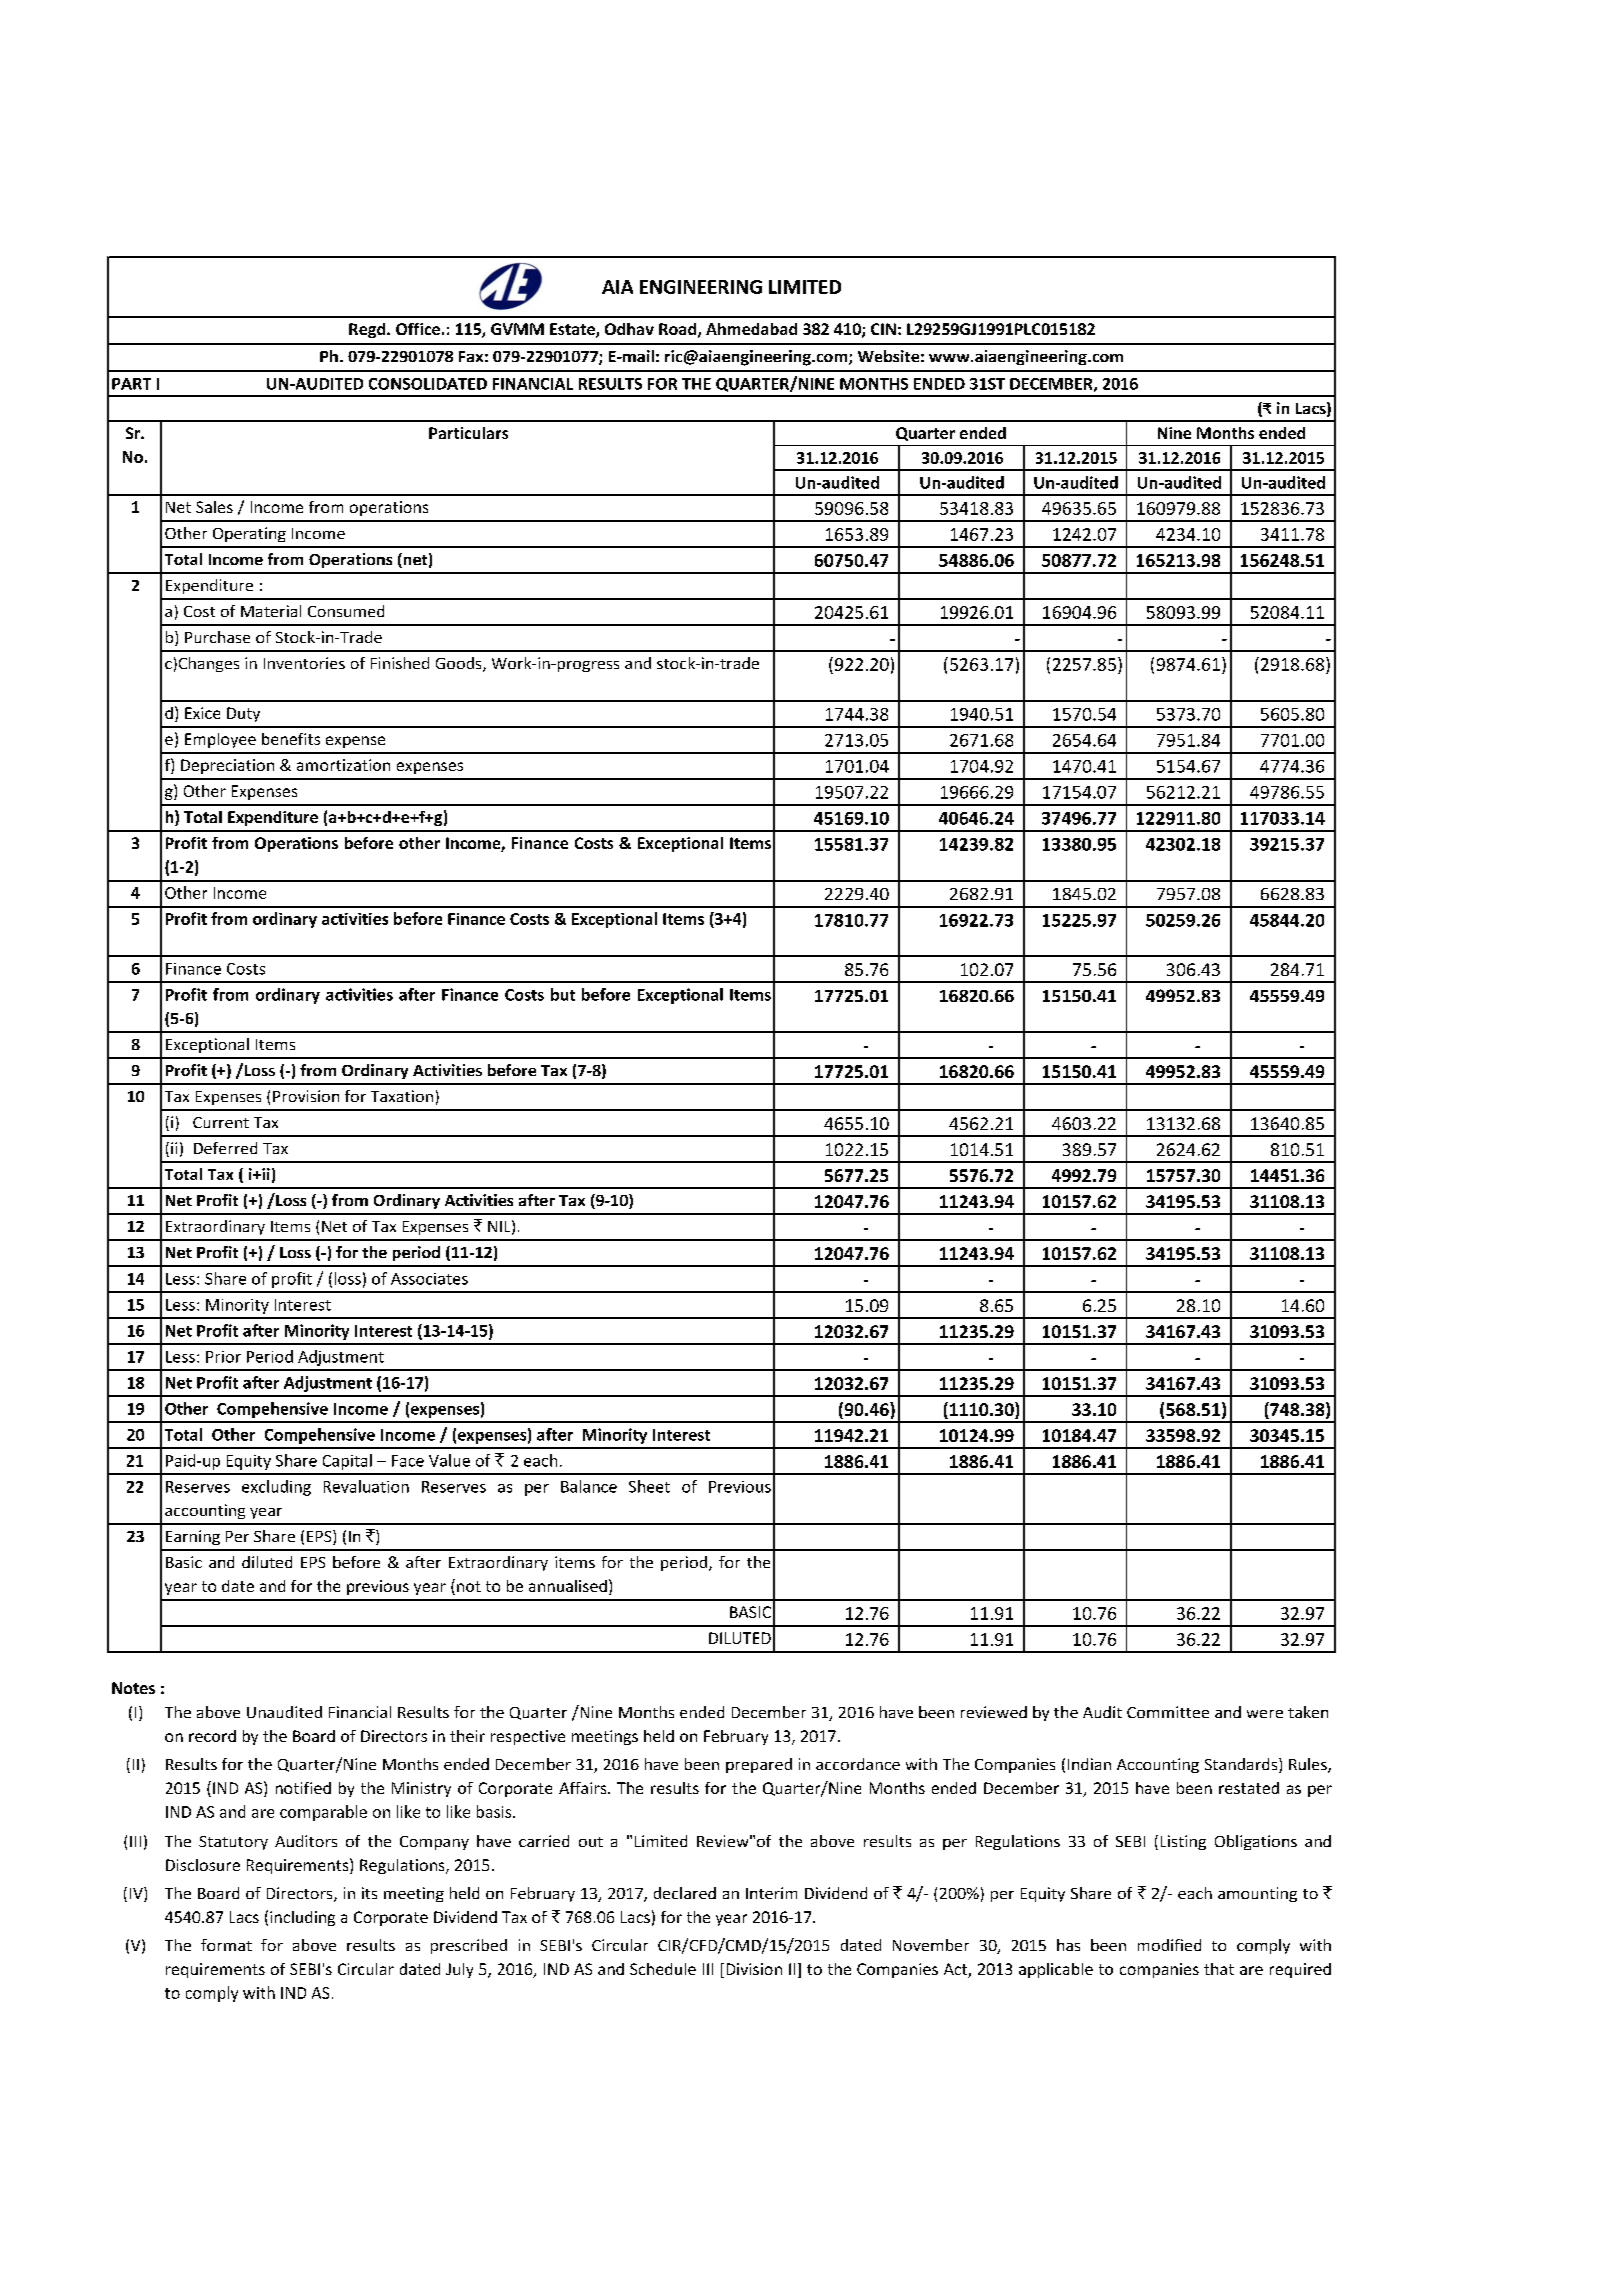 This screenshot has height=2281, width=1613. What do you see at coordinates (568, 1586) in the screenshot?
I see `annualised` at bounding box center [568, 1586].
